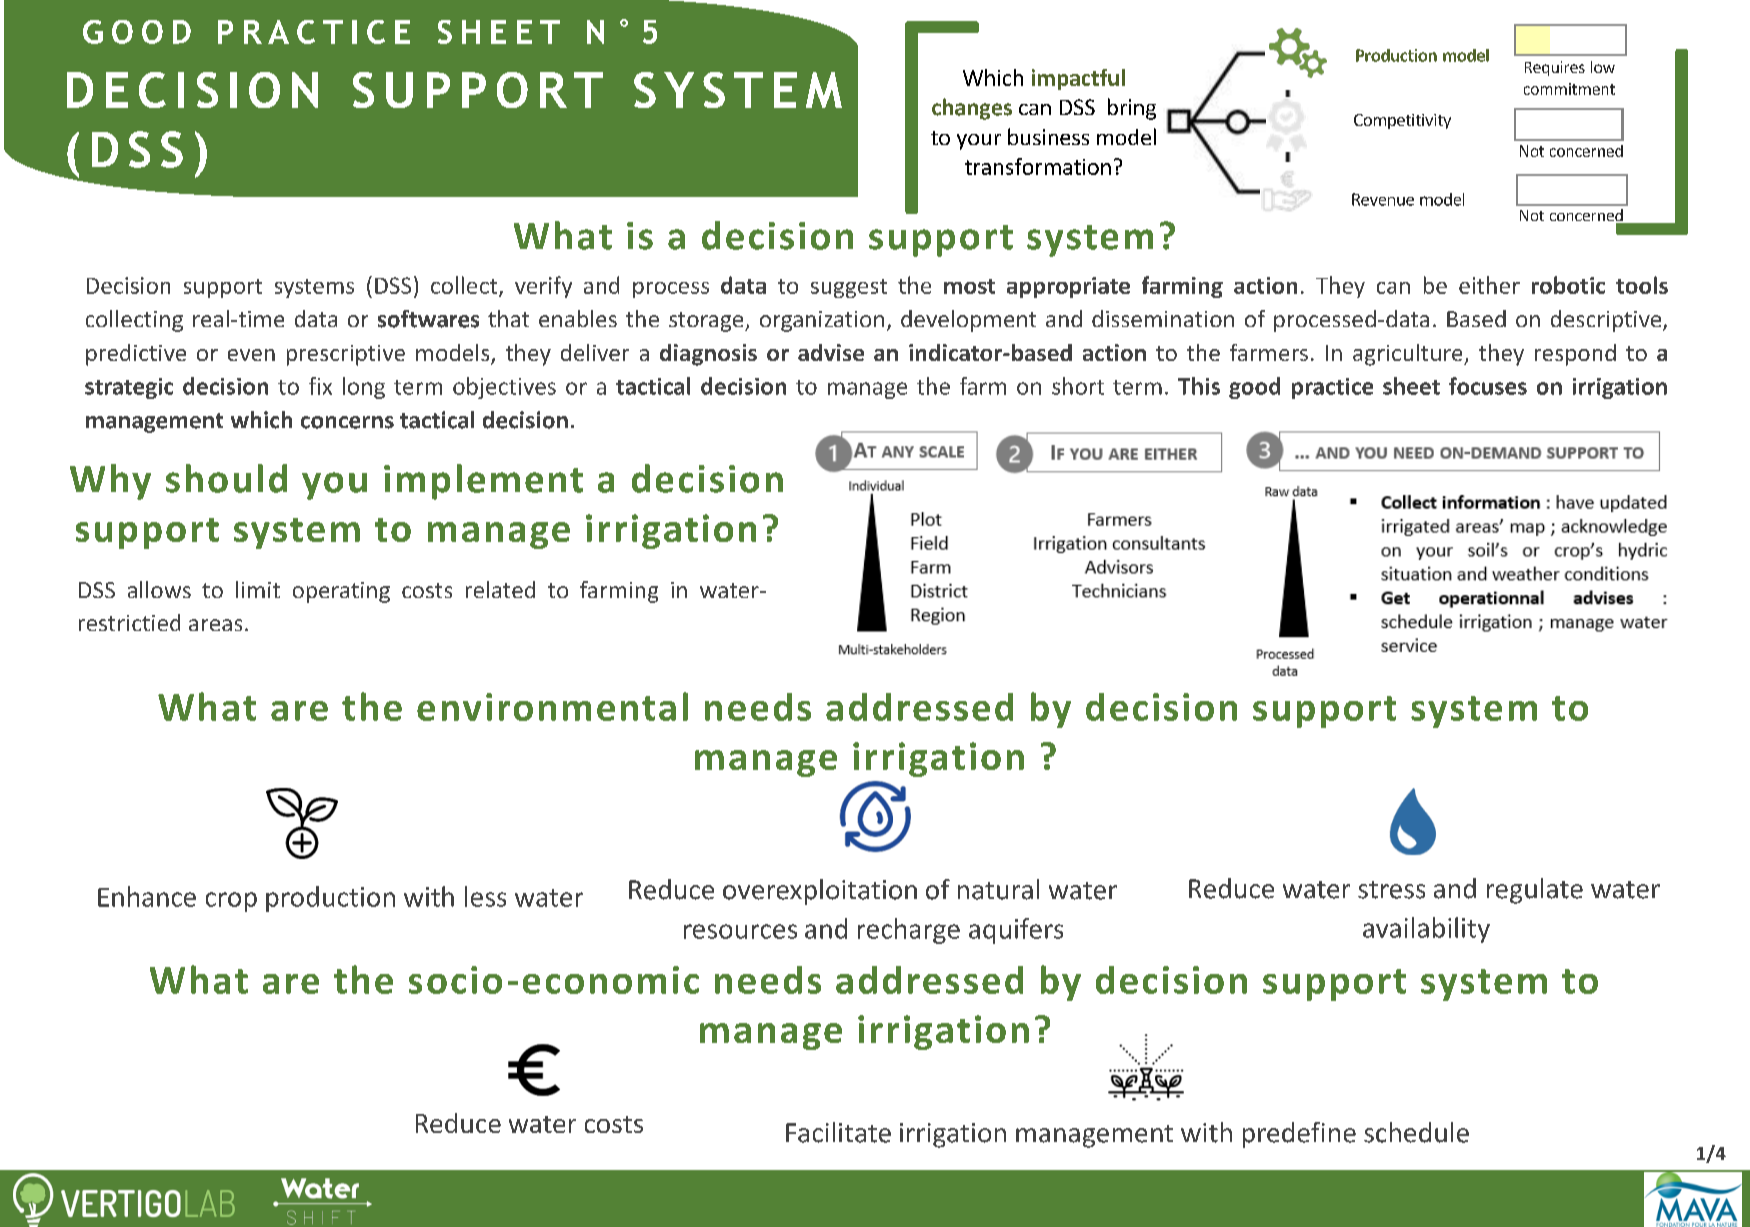 Image resolution: width=1750 pixels, height=1227 pixels. I want to click on commitment, so click(1569, 89).
